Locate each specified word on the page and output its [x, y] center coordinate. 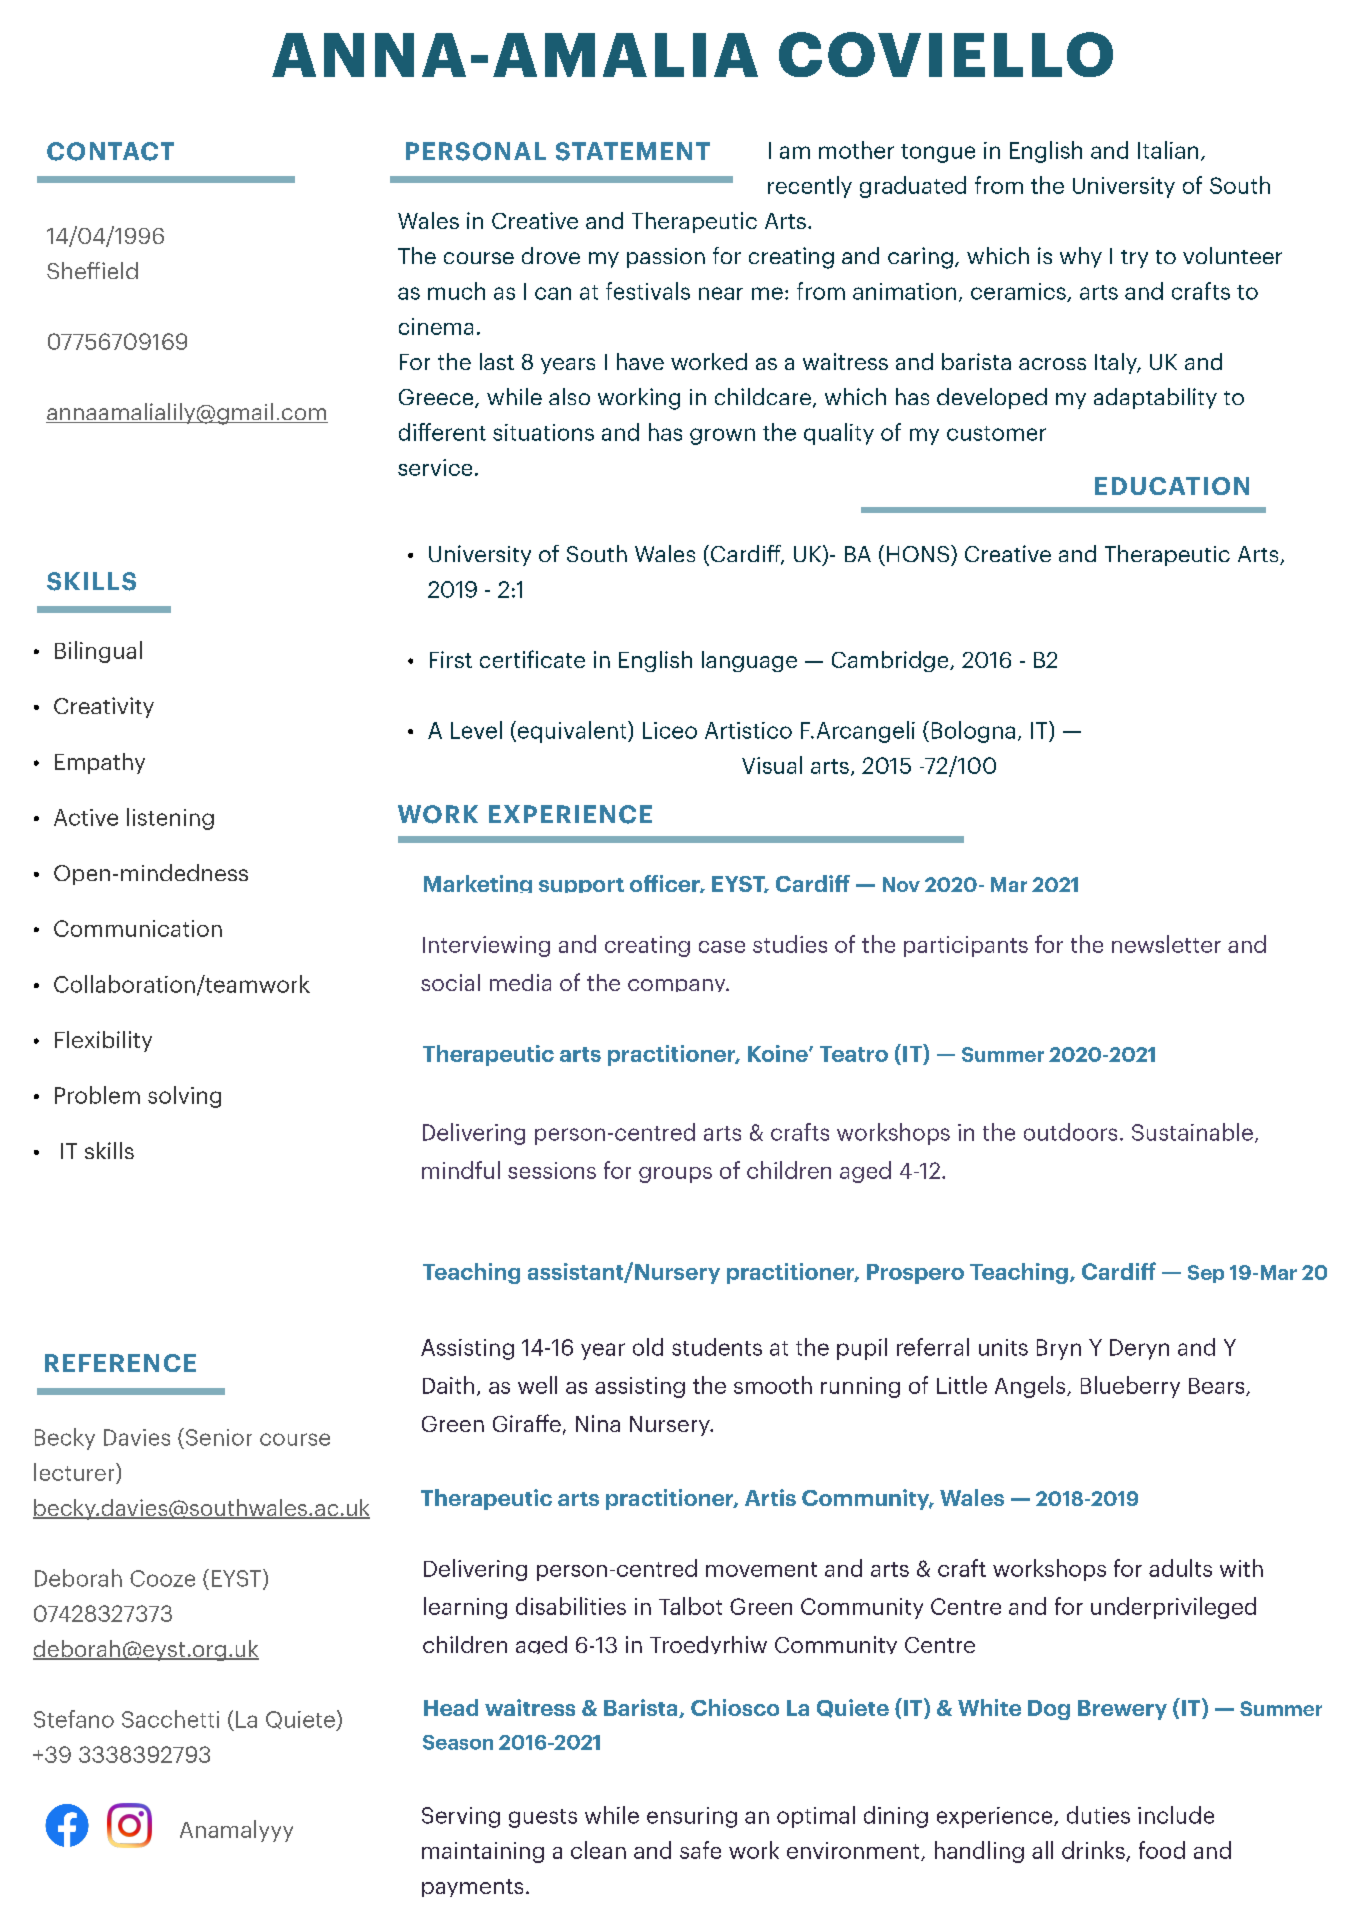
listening [170, 819]
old [648, 1347]
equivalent [572, 732]
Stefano [74, 1719]
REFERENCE [120, 1363]
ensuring [692, 1817]
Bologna [973, 732]
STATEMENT [633, 151]
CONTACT [110, 151]
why [1081, 257]
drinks [1094, 1851]
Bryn [1059, 1349]
